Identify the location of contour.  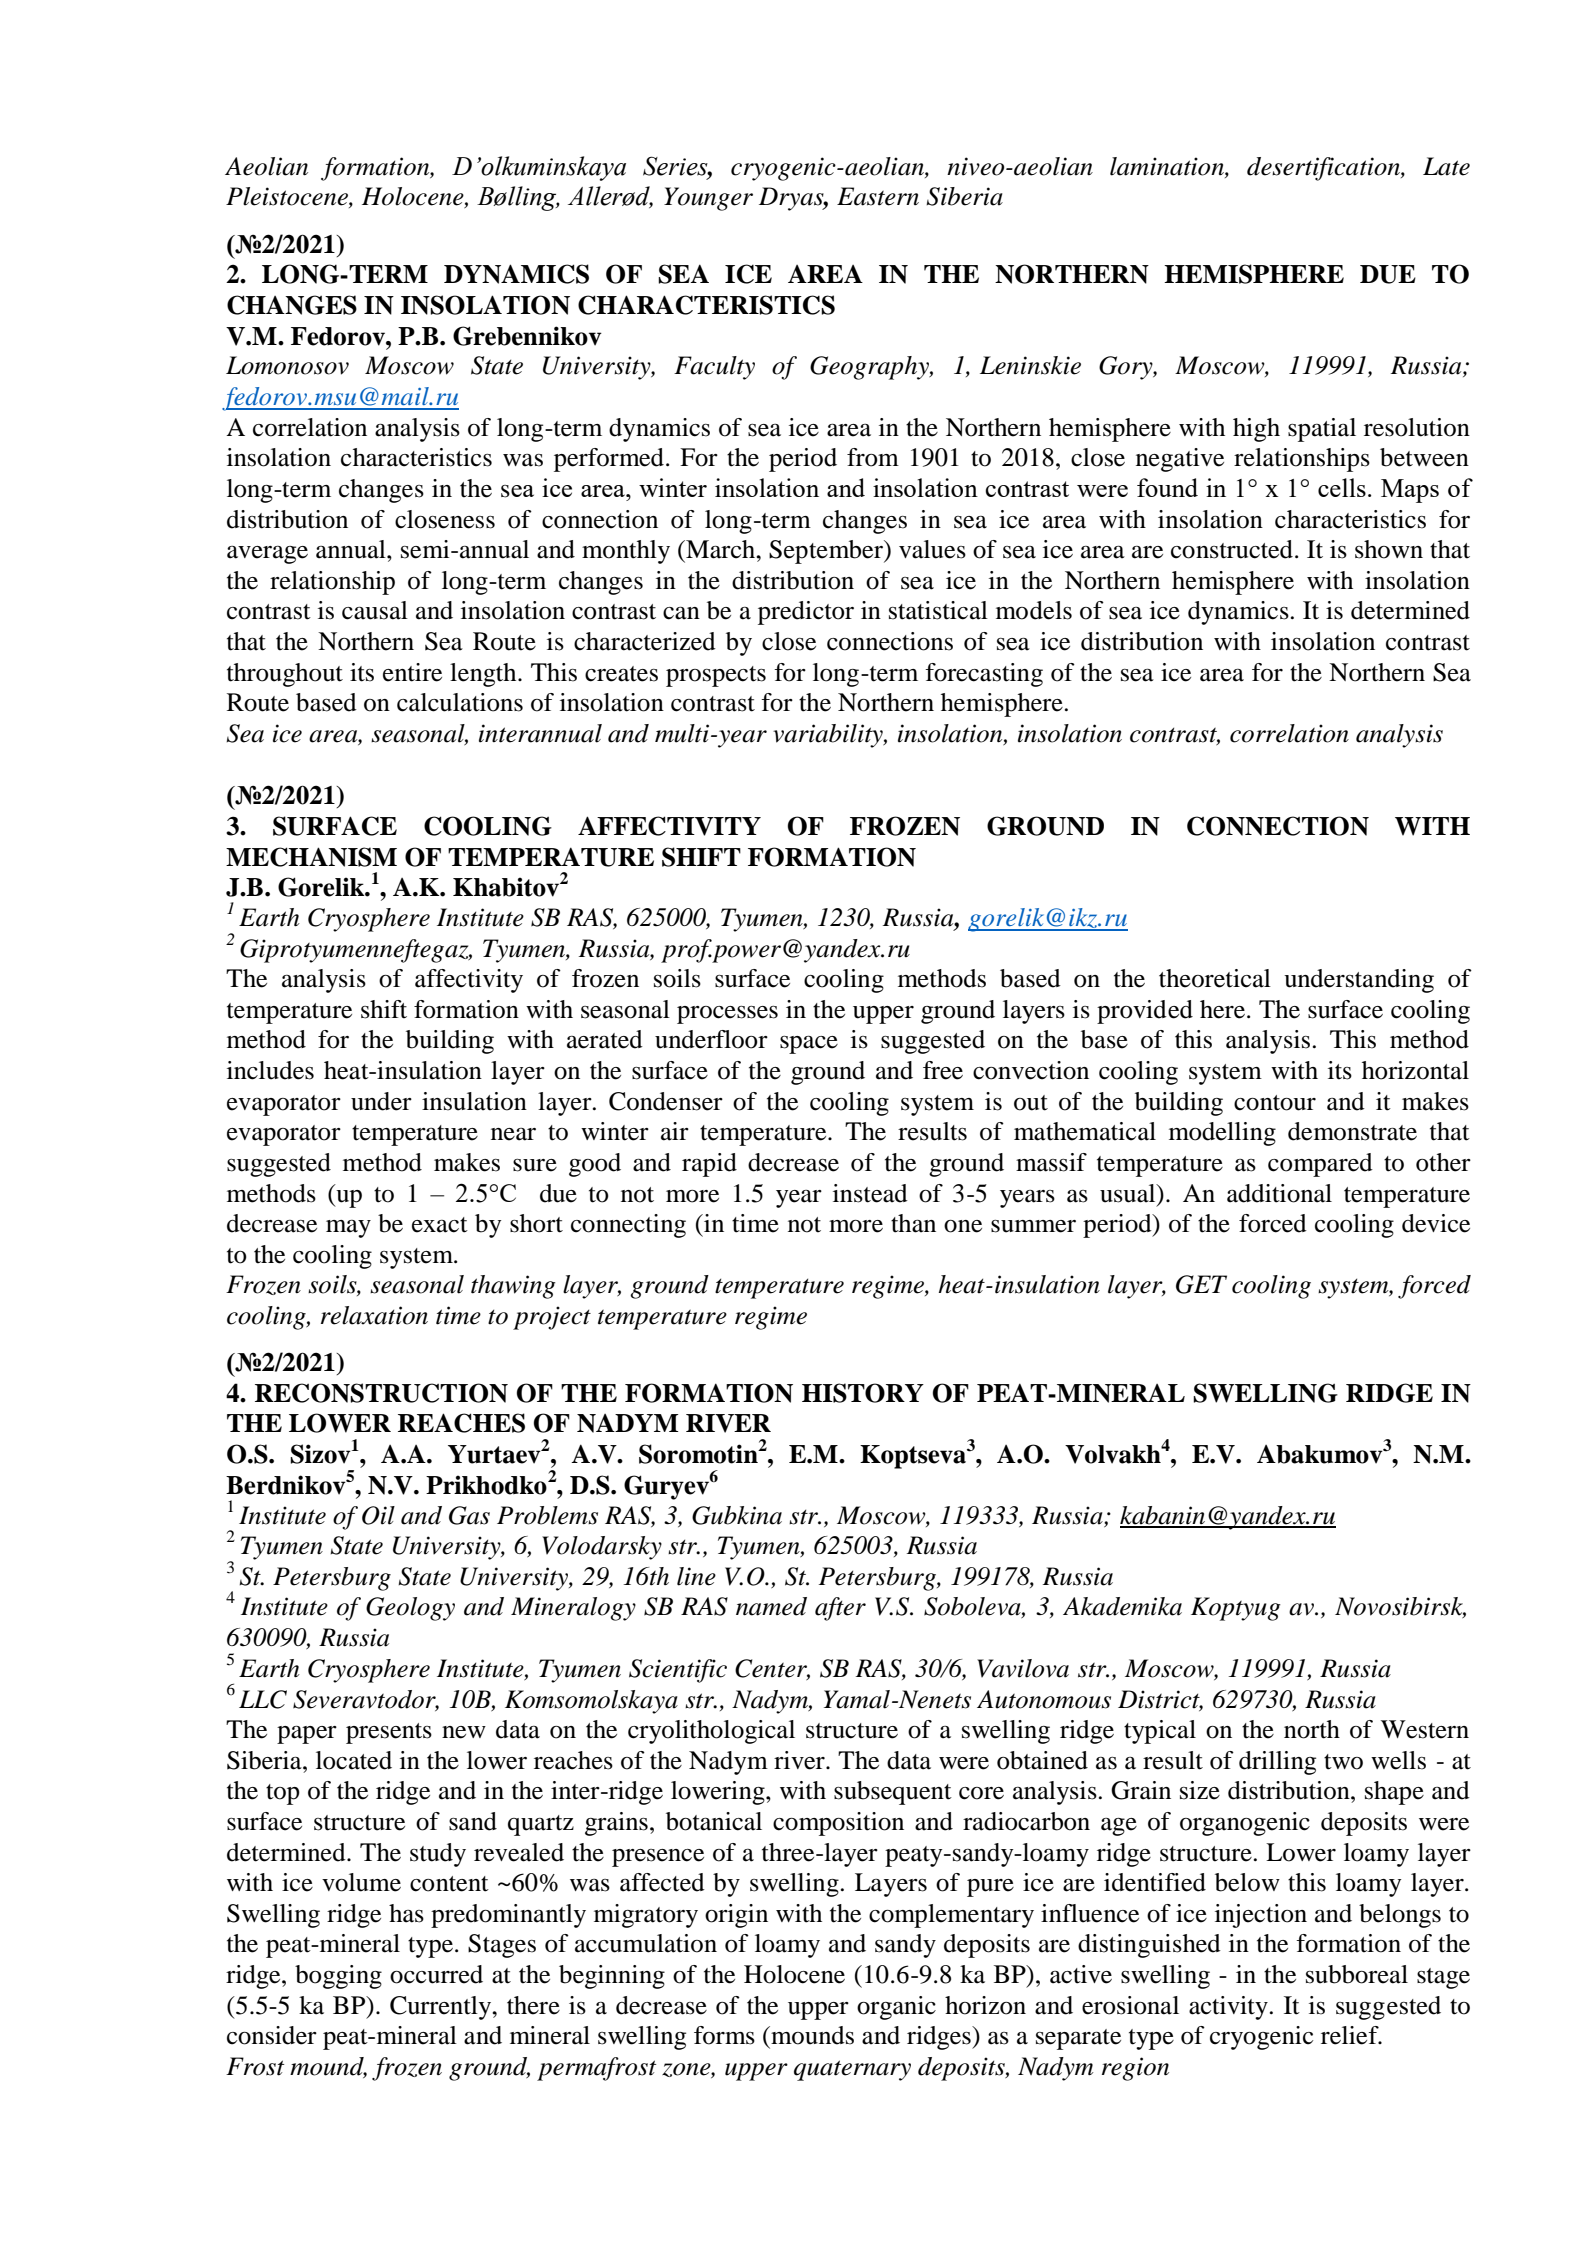
(1275, 1103).
